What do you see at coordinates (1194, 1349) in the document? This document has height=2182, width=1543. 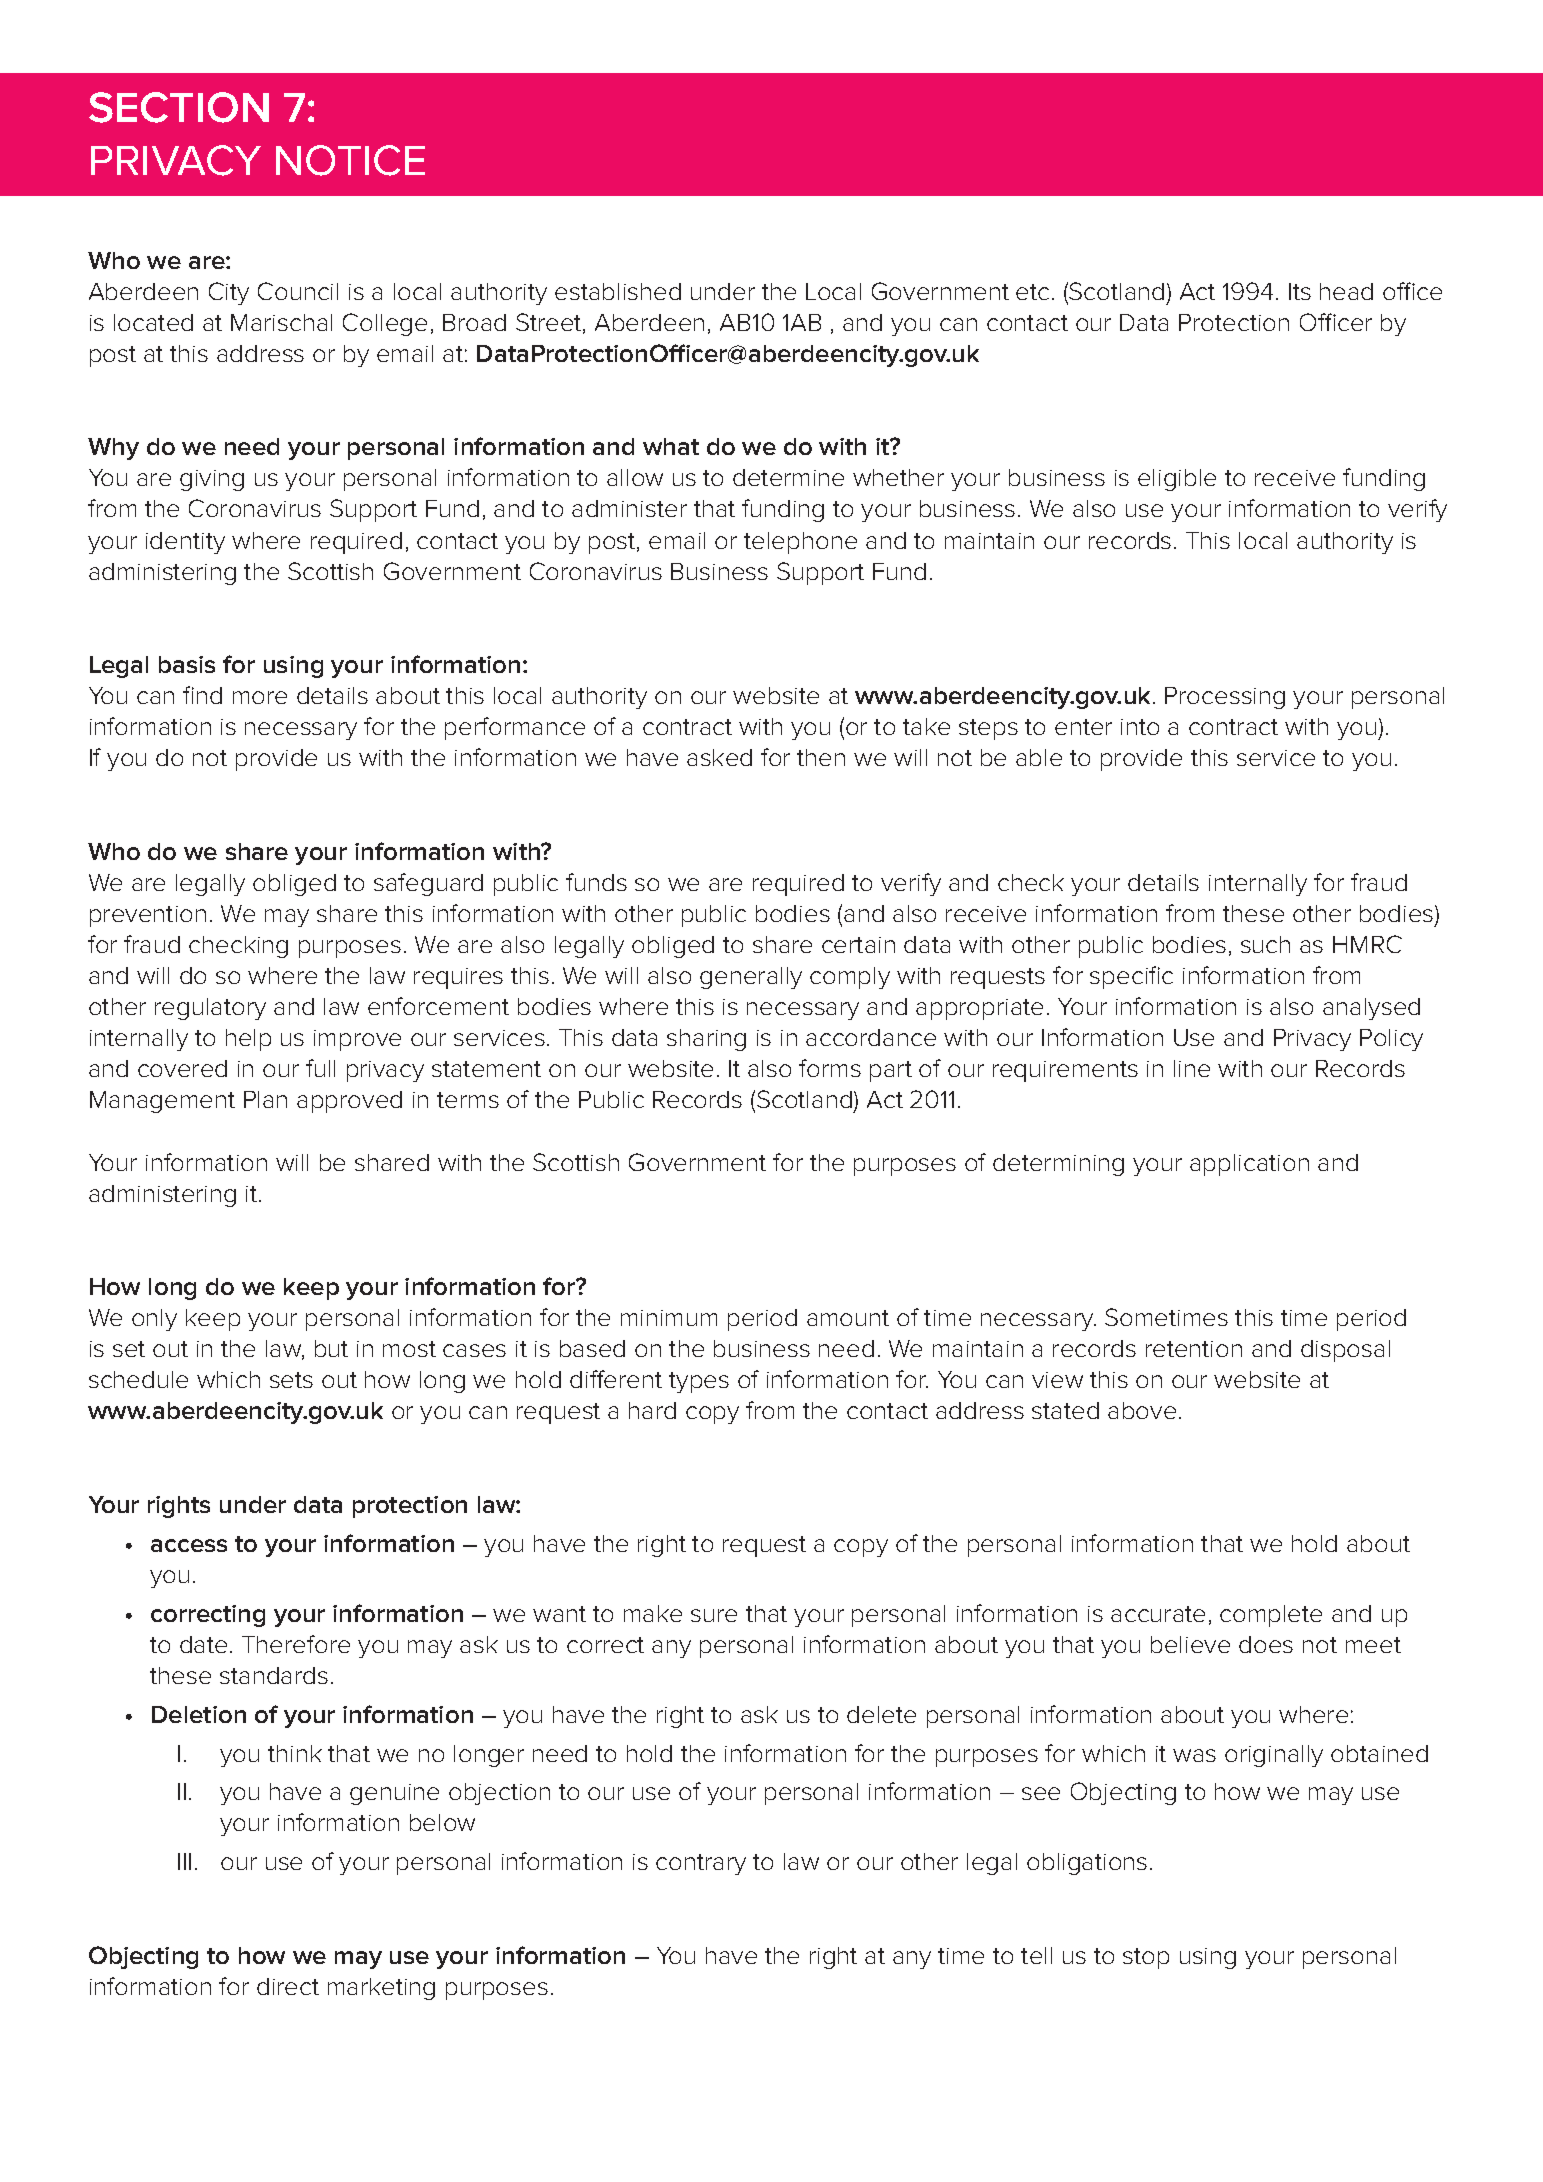 I see `retention` at bounding box center [1194, 1349].
